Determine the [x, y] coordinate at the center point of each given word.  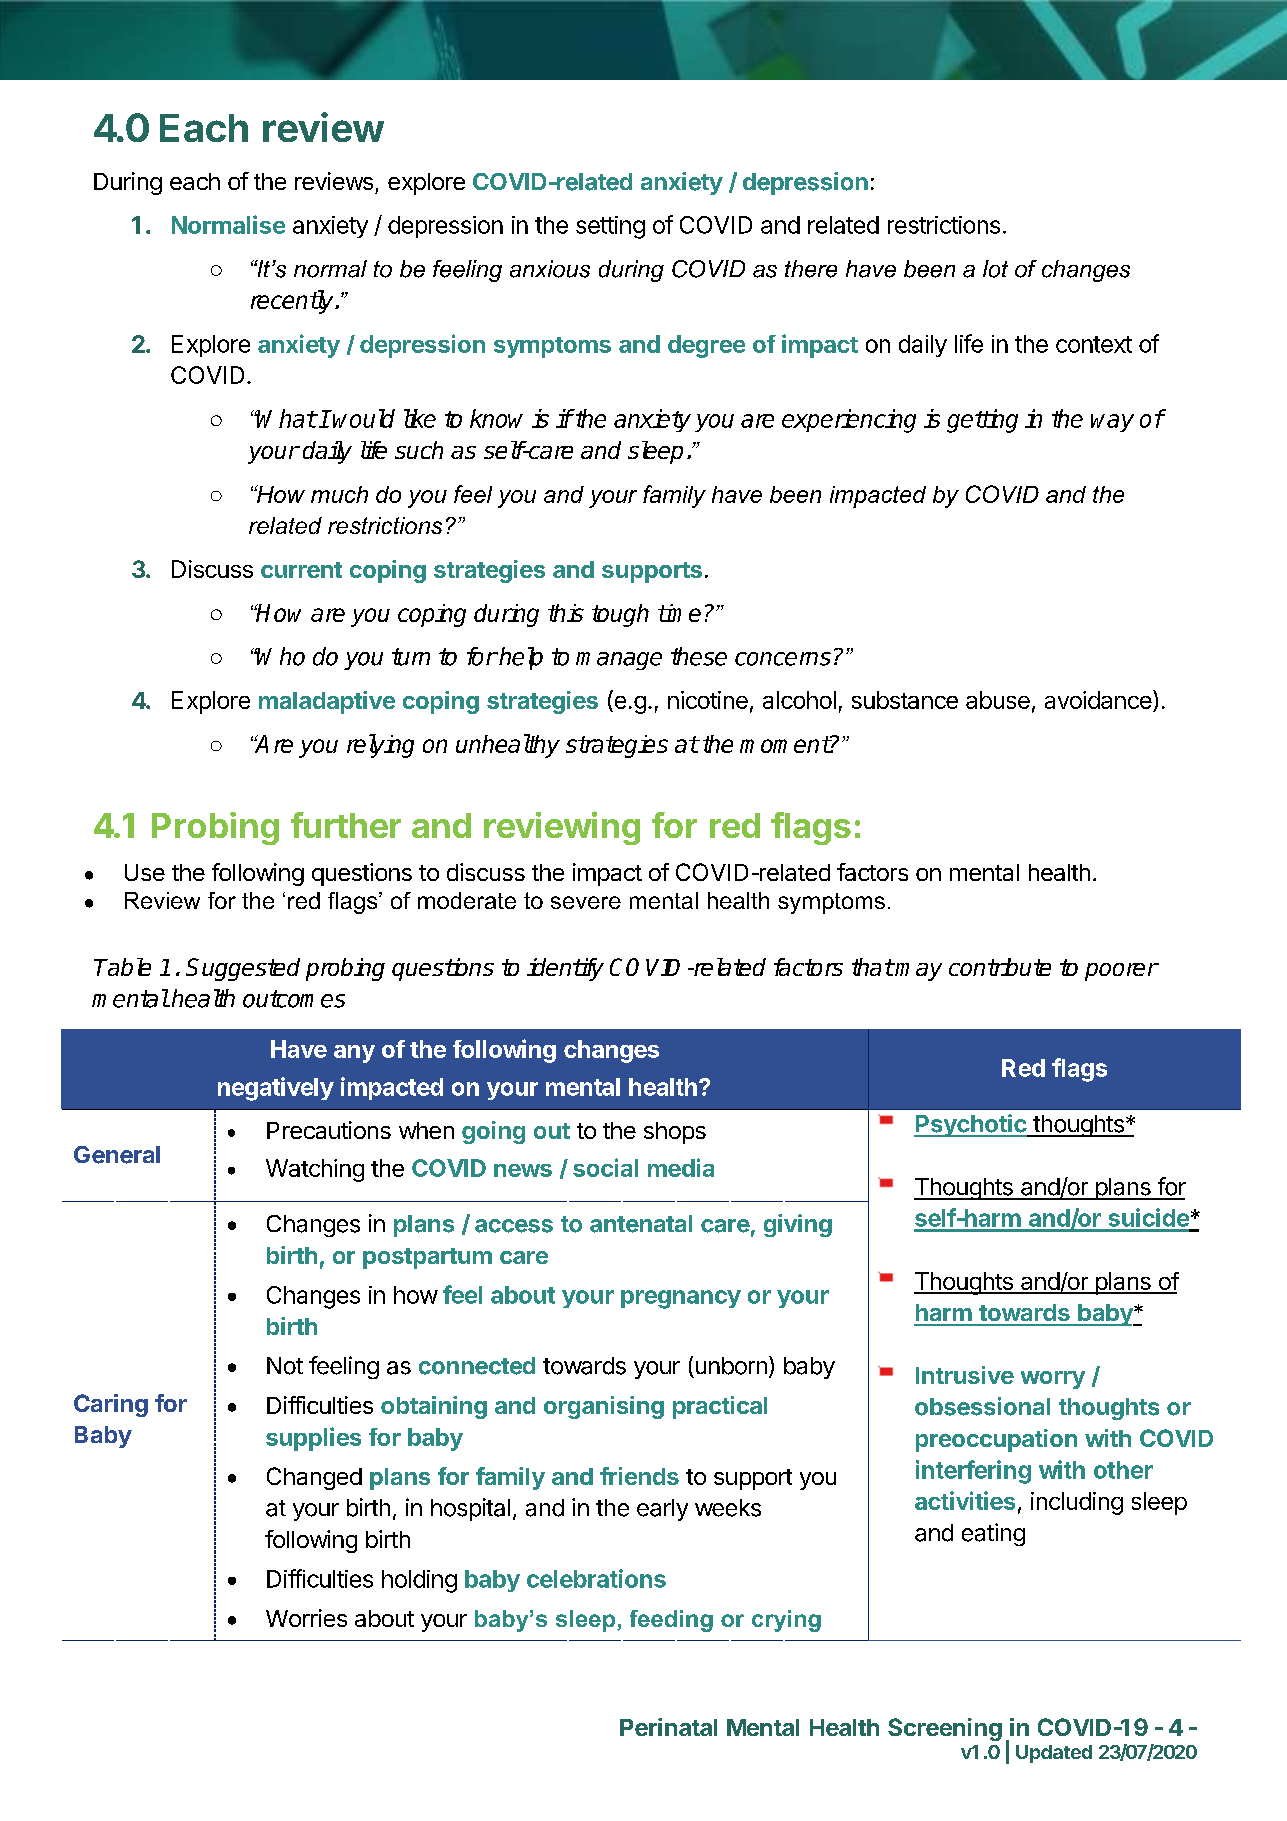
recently [293, 302]
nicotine [708, 700]
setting [610, 227]
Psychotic [971, 1125]
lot [995, 269]
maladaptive [327, 702]
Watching [315, 1170]
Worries [306, 1618]
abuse [998, 700]
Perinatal [668, 1727]
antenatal [641, 1224]
